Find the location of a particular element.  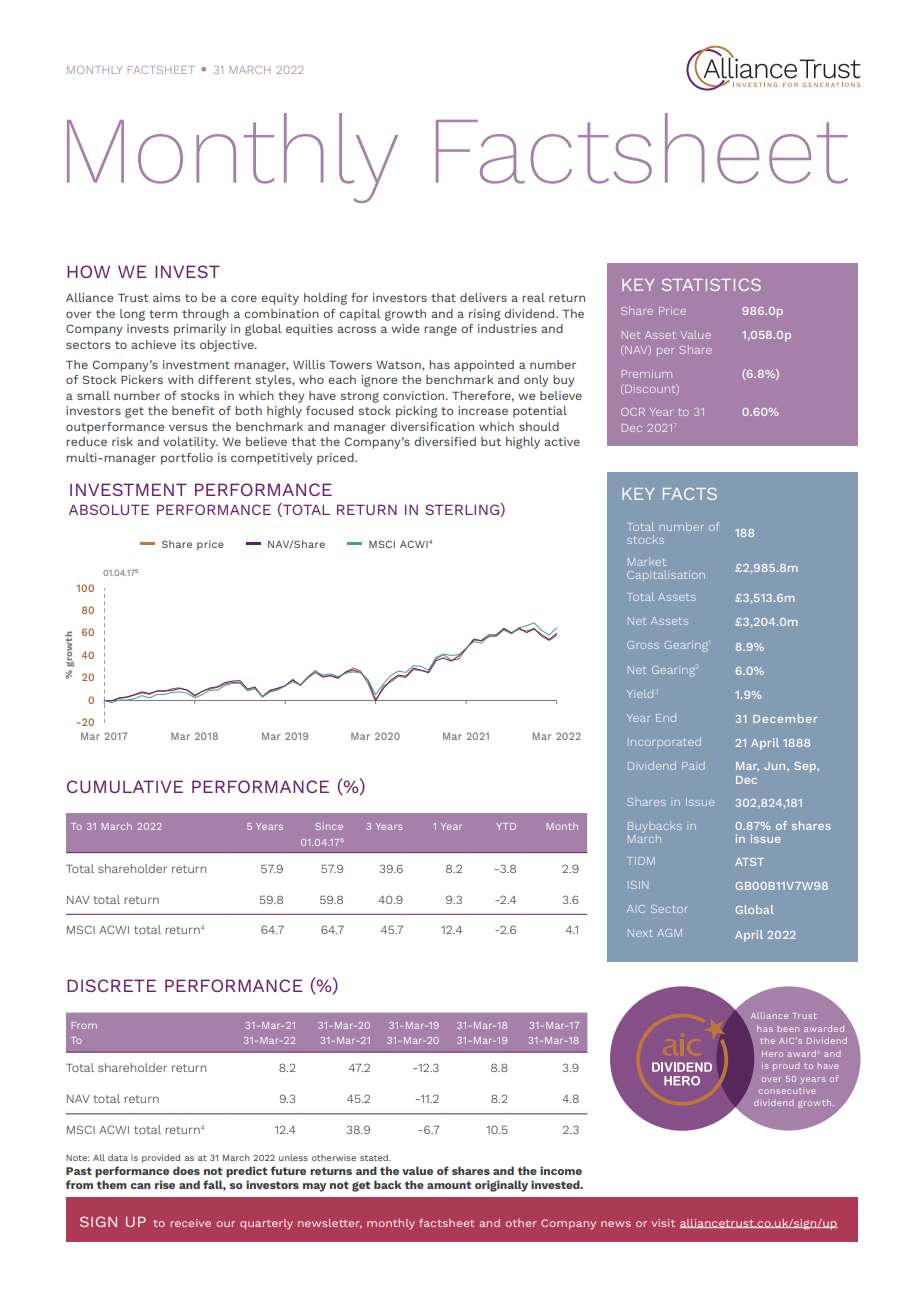

rise is located at coordinates (165, 1184).
